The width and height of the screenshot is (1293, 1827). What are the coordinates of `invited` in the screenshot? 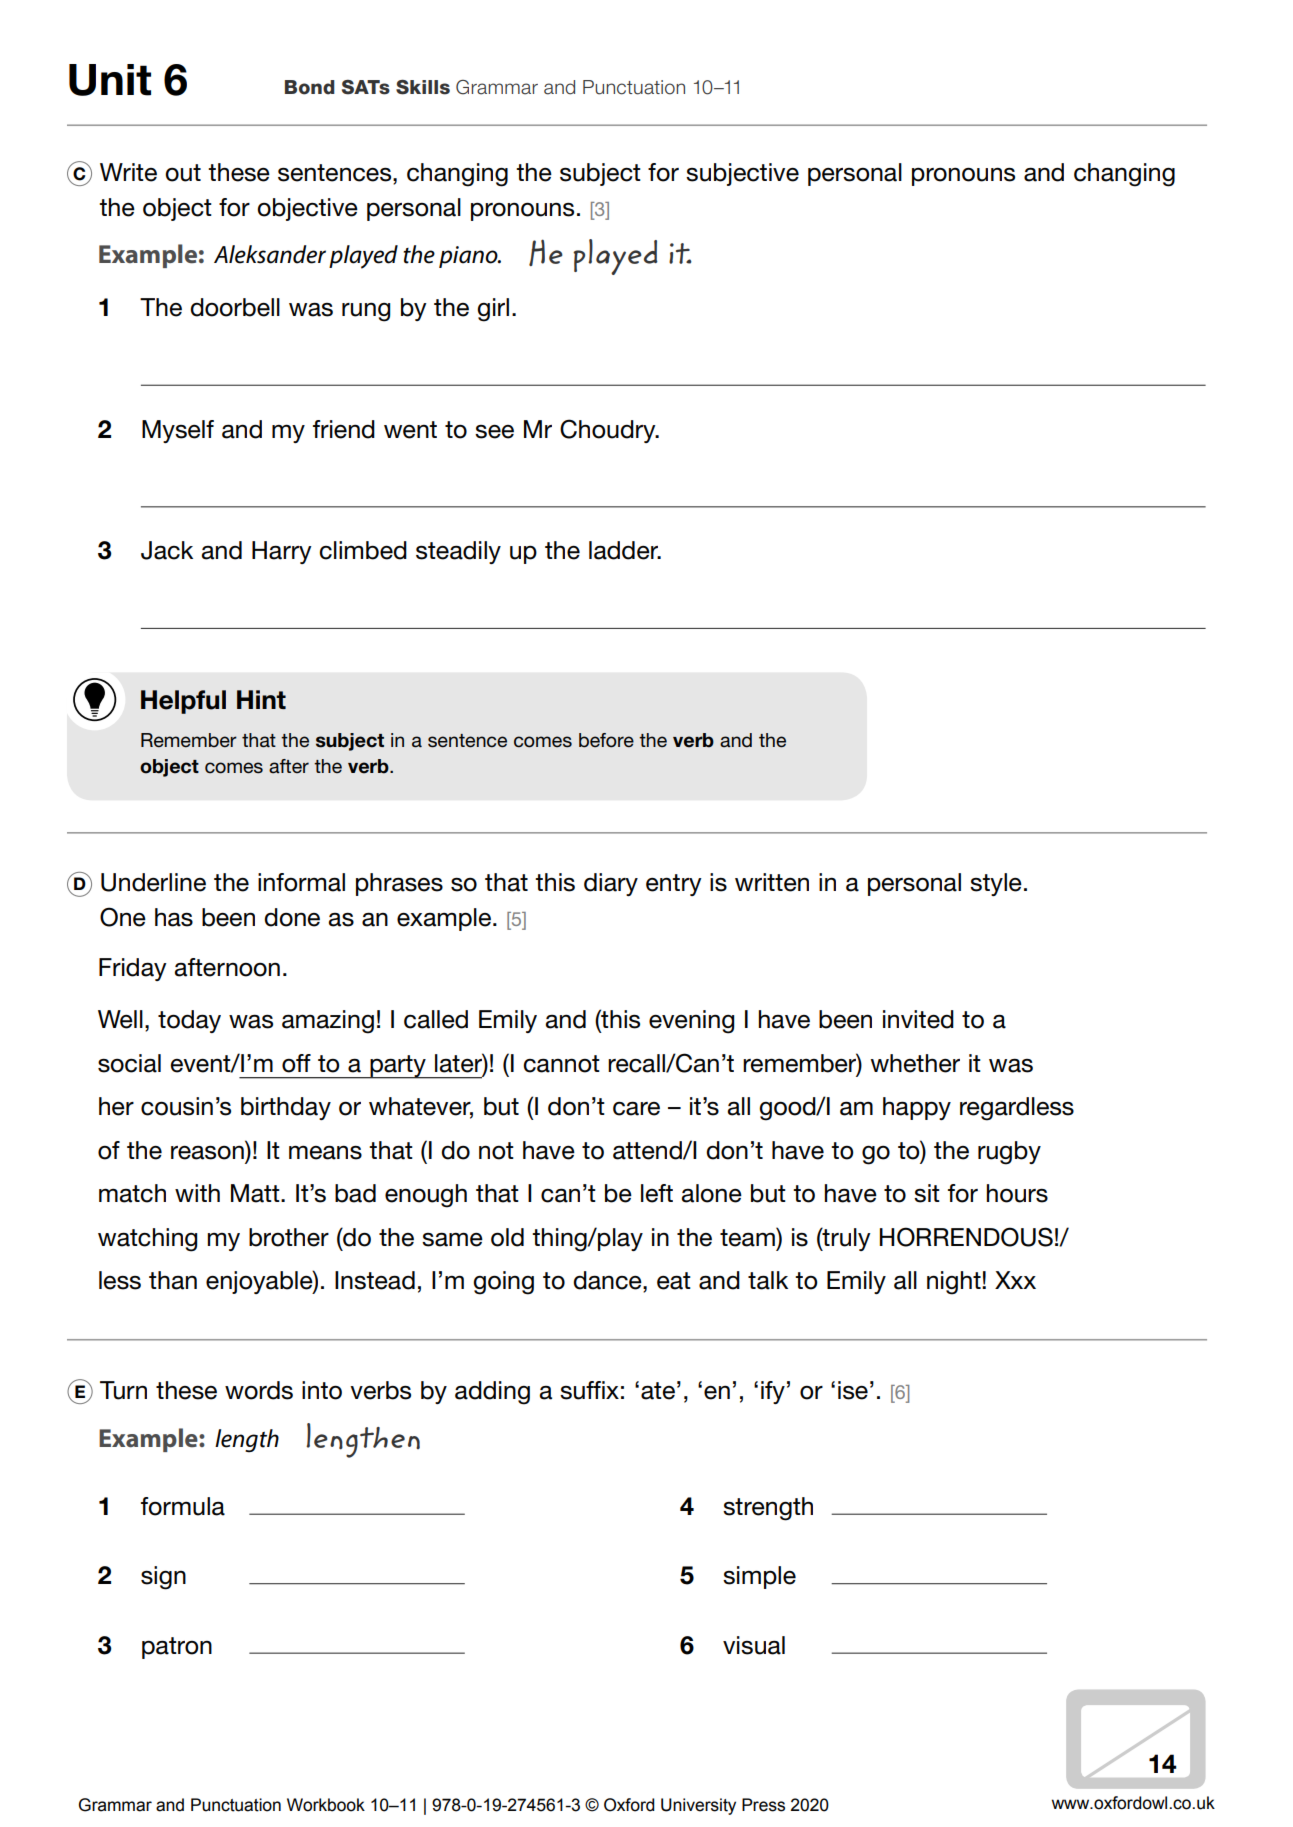 It's located at (918, 1019).
